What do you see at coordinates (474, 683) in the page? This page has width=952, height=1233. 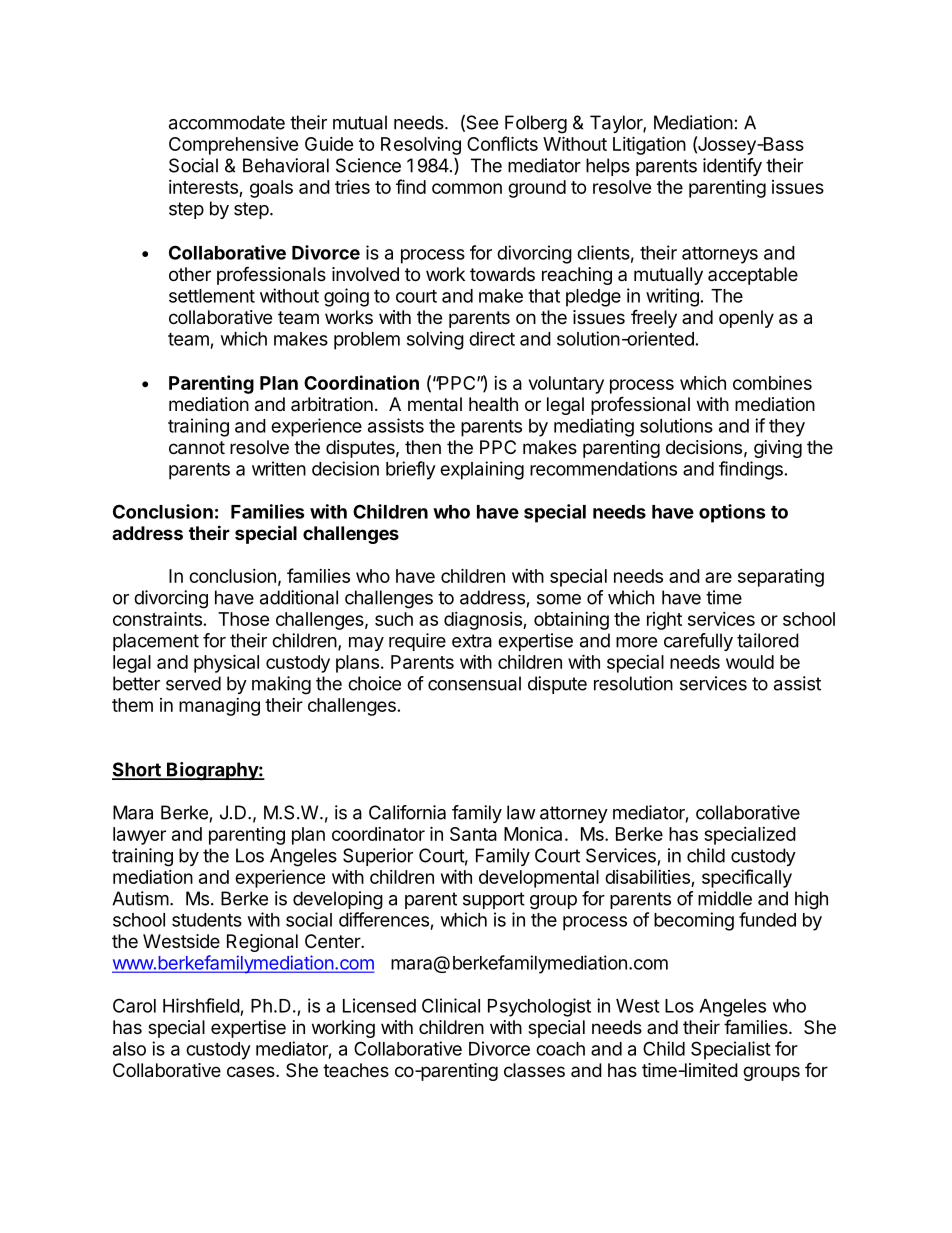 I see `consensual` at bounding box center [474, 683].
